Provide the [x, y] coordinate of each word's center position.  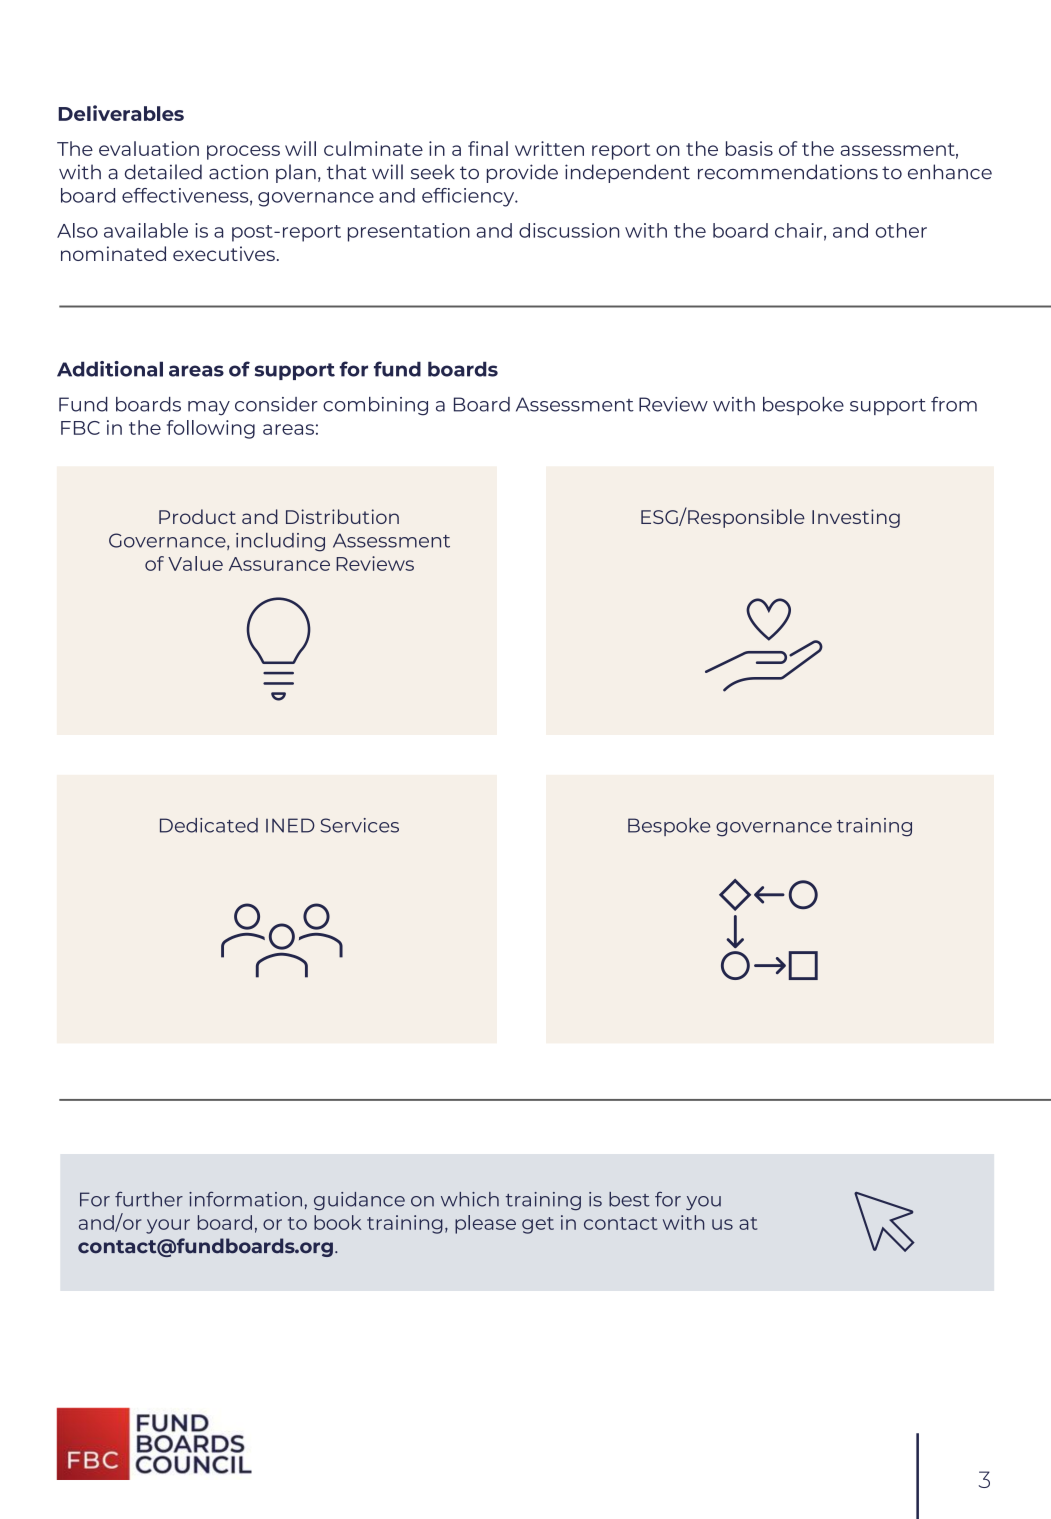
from [954, 404]
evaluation [149, 148]
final [488, 148]
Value [195, 563]
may [209, 408]
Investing [856, 518]
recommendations [788, 172]
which [470, 1199]
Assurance [279, 564]
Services [359, 825]
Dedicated [209, 825]
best [629, 1199]
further [149, 1199]
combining [375, 406]
